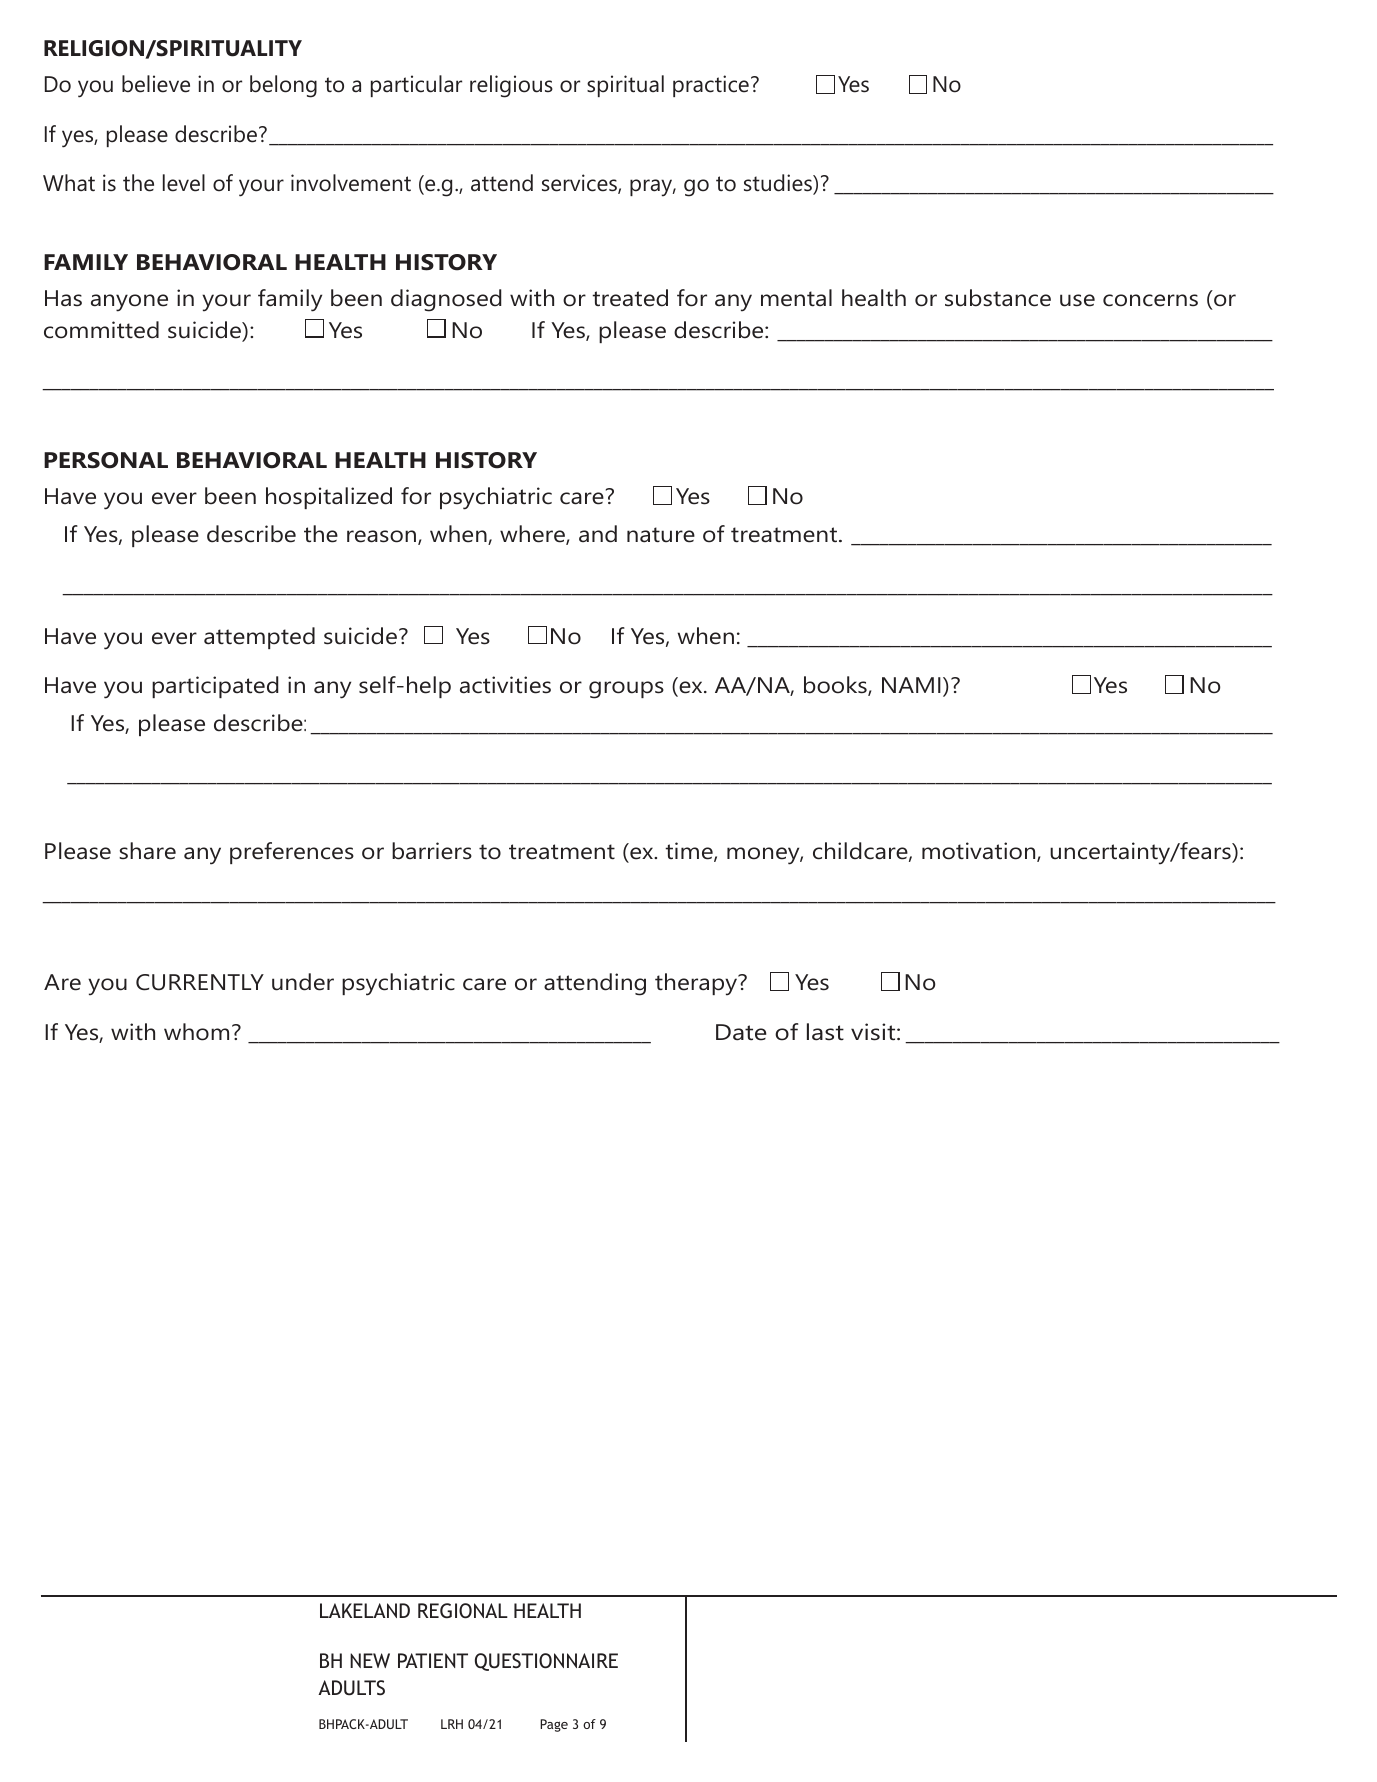  I want to click on last, so click(825, 1032).
